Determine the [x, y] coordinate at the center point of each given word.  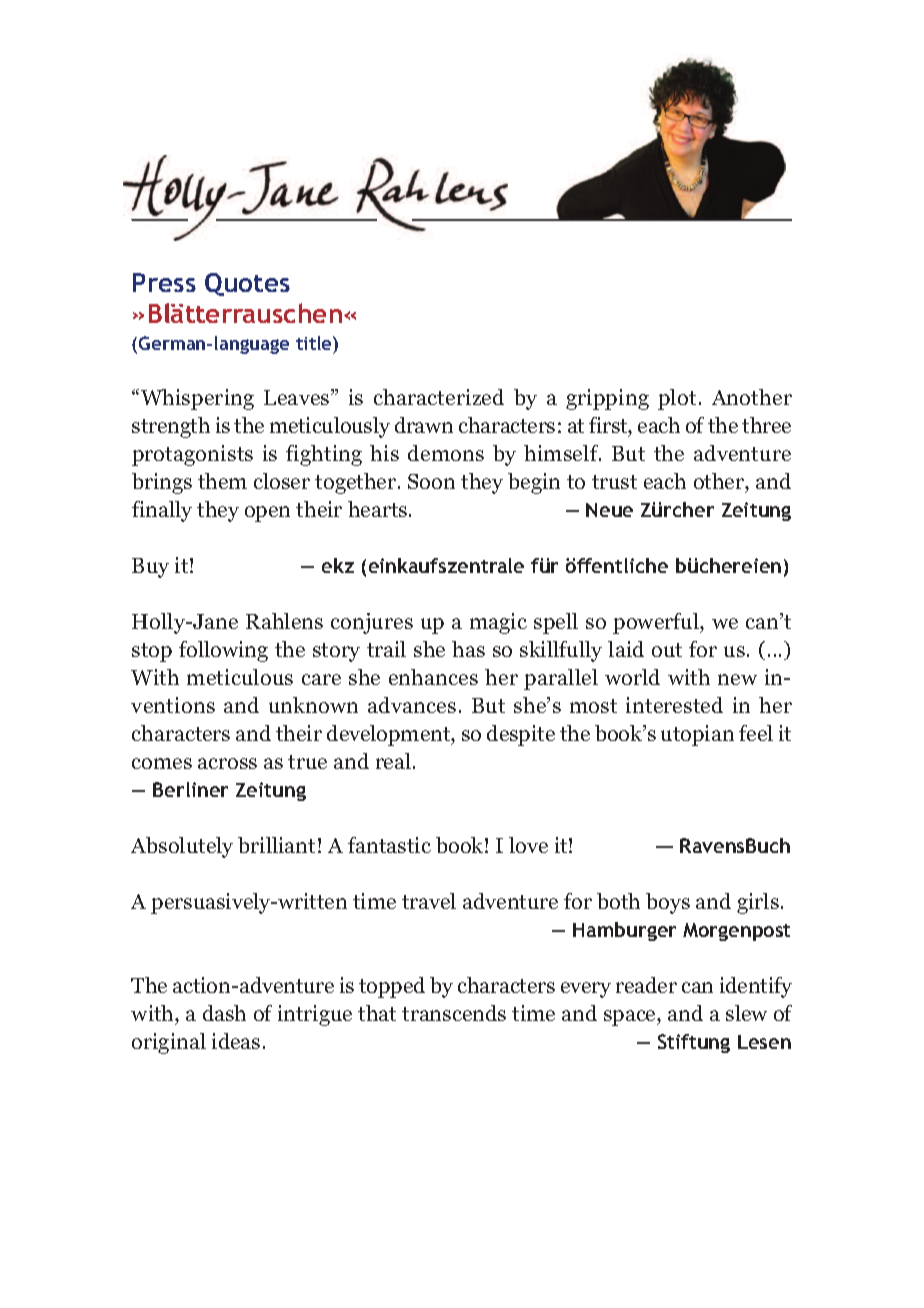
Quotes [247, 284]
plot [677, 399]
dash [224, 1013]
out [667, 650]
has [468, 649]
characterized [439, 397]
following [223, 651]
